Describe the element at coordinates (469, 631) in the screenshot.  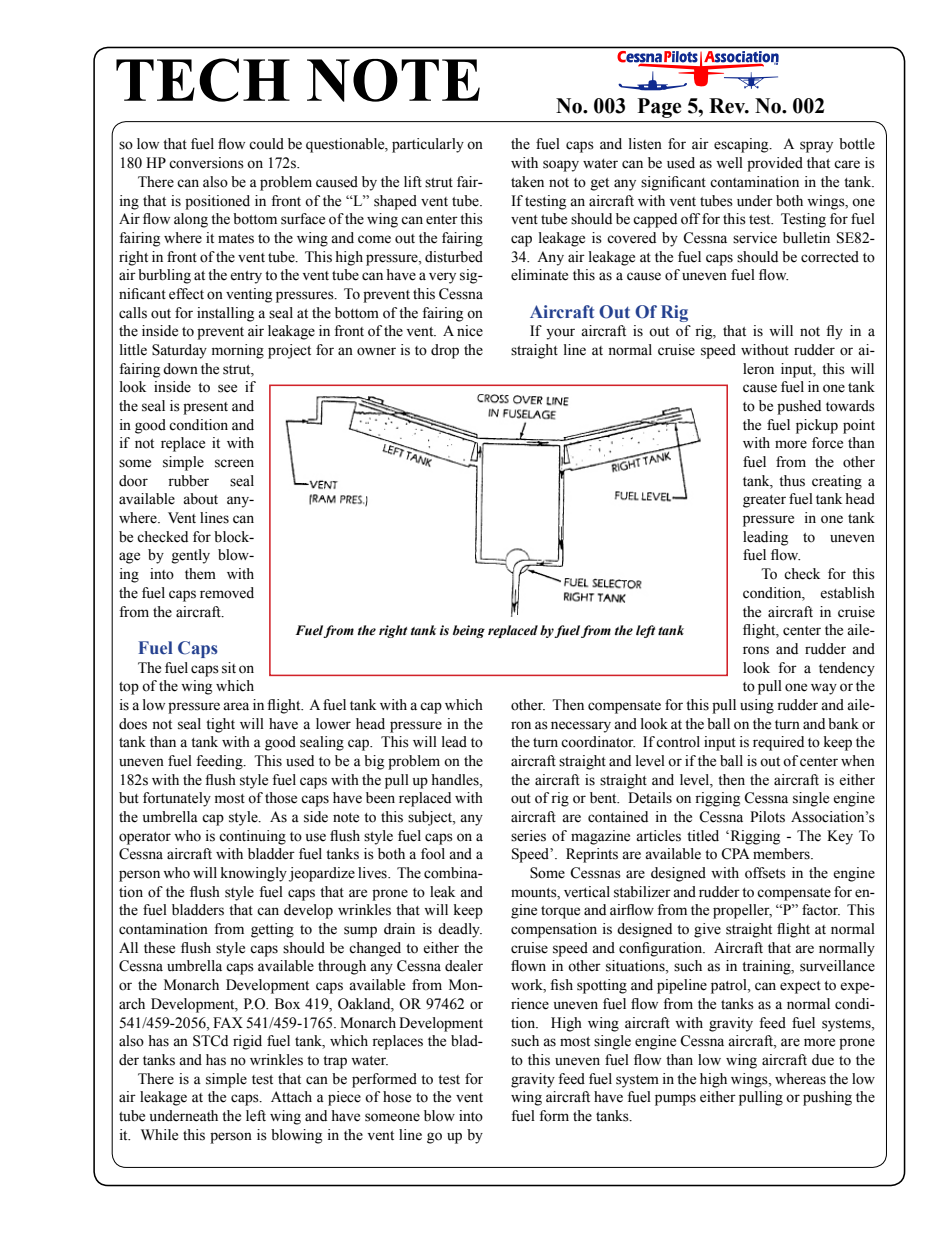
I see `being` at that location.
